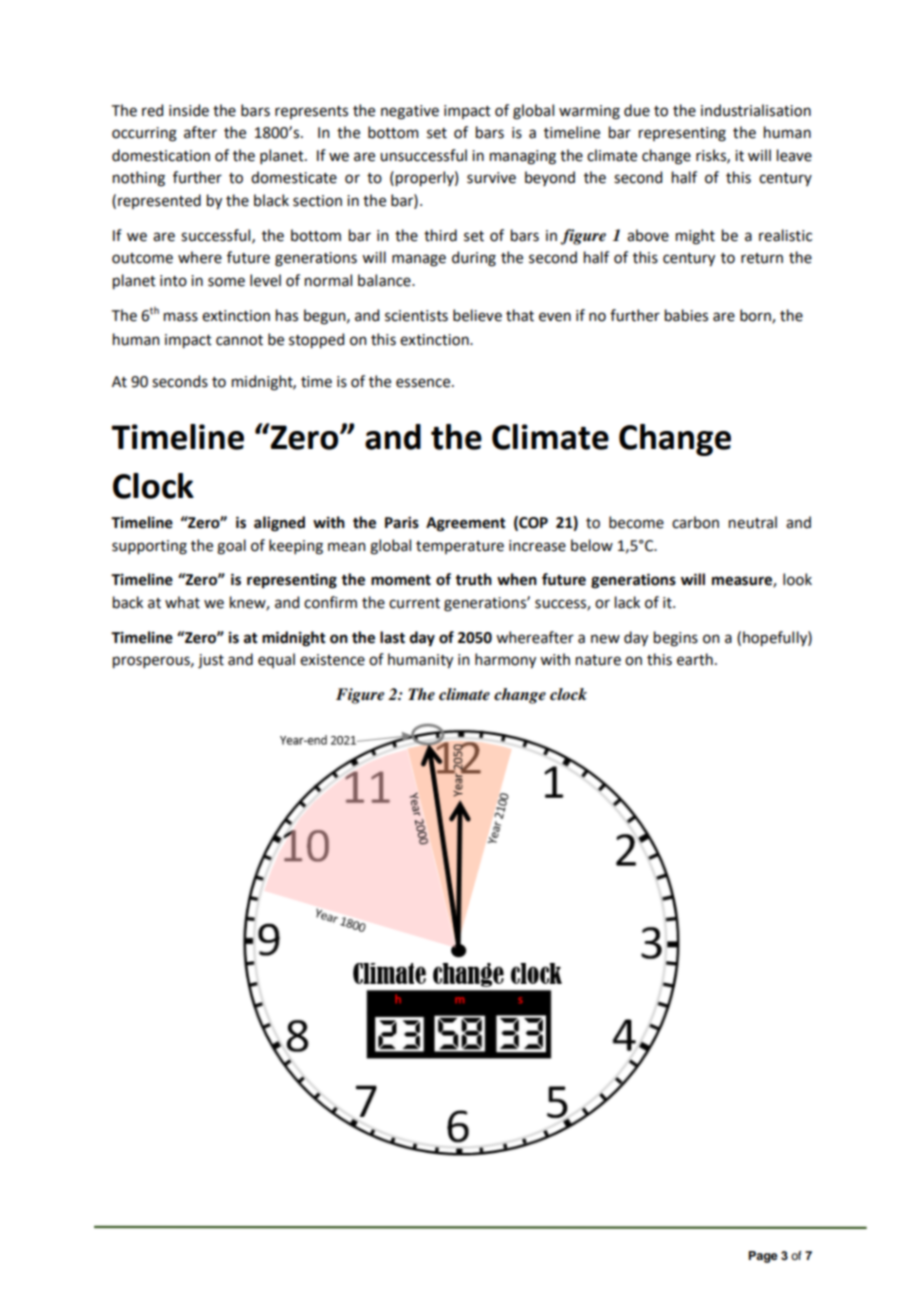  I want to click on existence, so click(332, 660).
